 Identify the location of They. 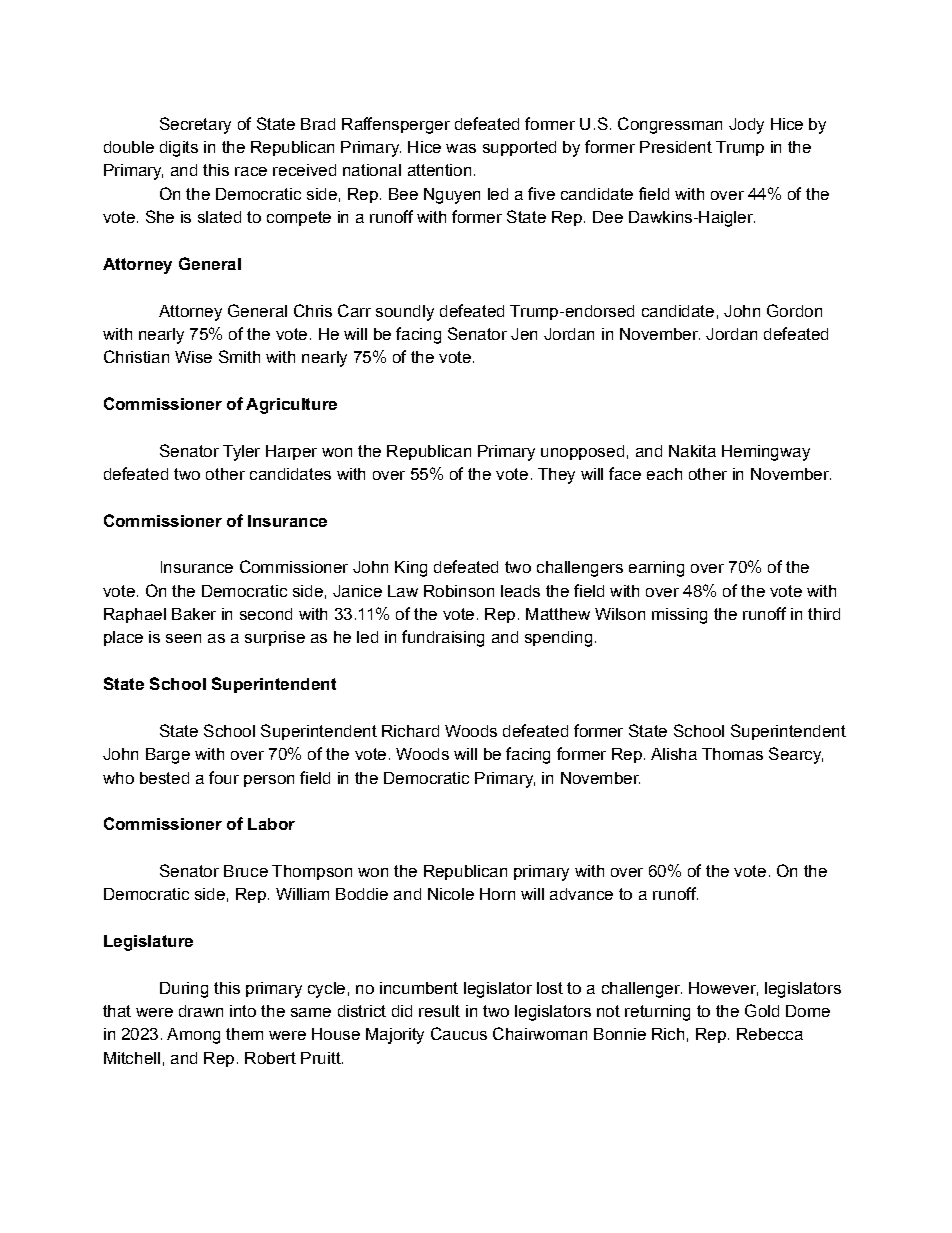
(556, 476).
